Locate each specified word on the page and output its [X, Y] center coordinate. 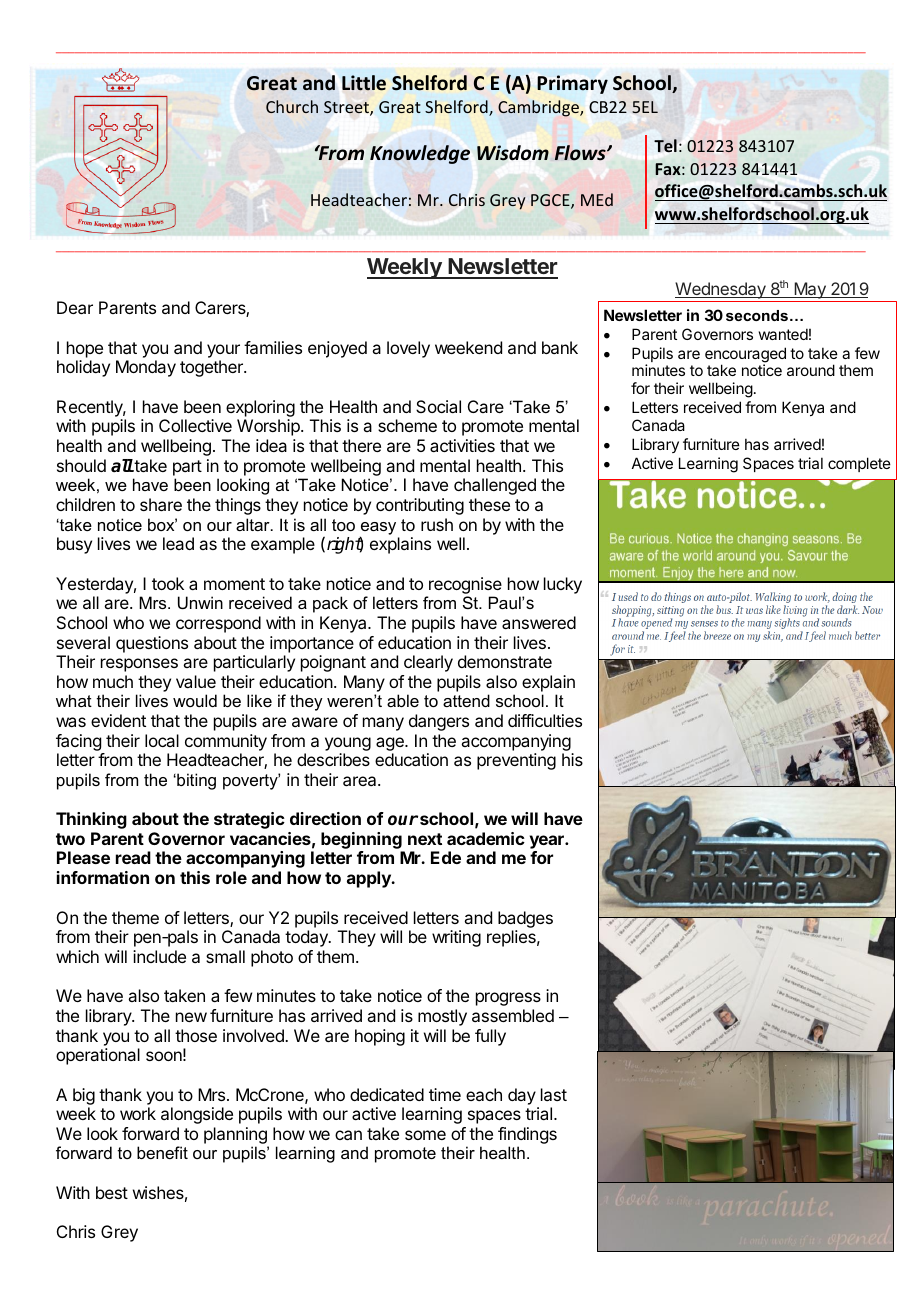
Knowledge [420, 154]
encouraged [745, 356]
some [425, 1135]
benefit [162, 1152]
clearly [428, 663]
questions [152, 644]
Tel [665, 145]
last [554, 1094]
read [133, 857]
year [548, 843]
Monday [146, 368]
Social [438, 406]
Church [292, 106]
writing [456, 938]
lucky [563, 585]
